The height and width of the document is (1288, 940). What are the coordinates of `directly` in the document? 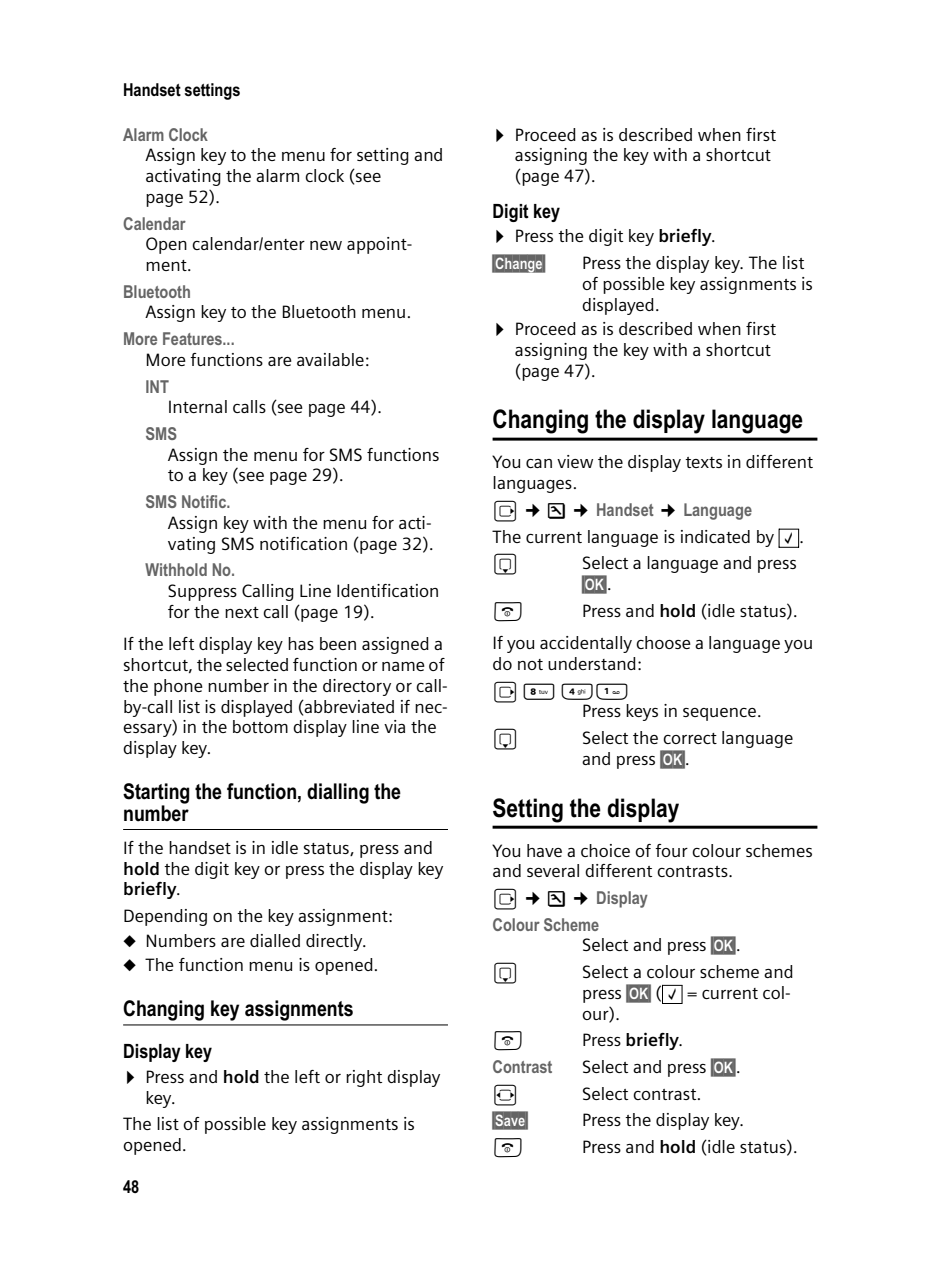 It's located at (335, 942).
